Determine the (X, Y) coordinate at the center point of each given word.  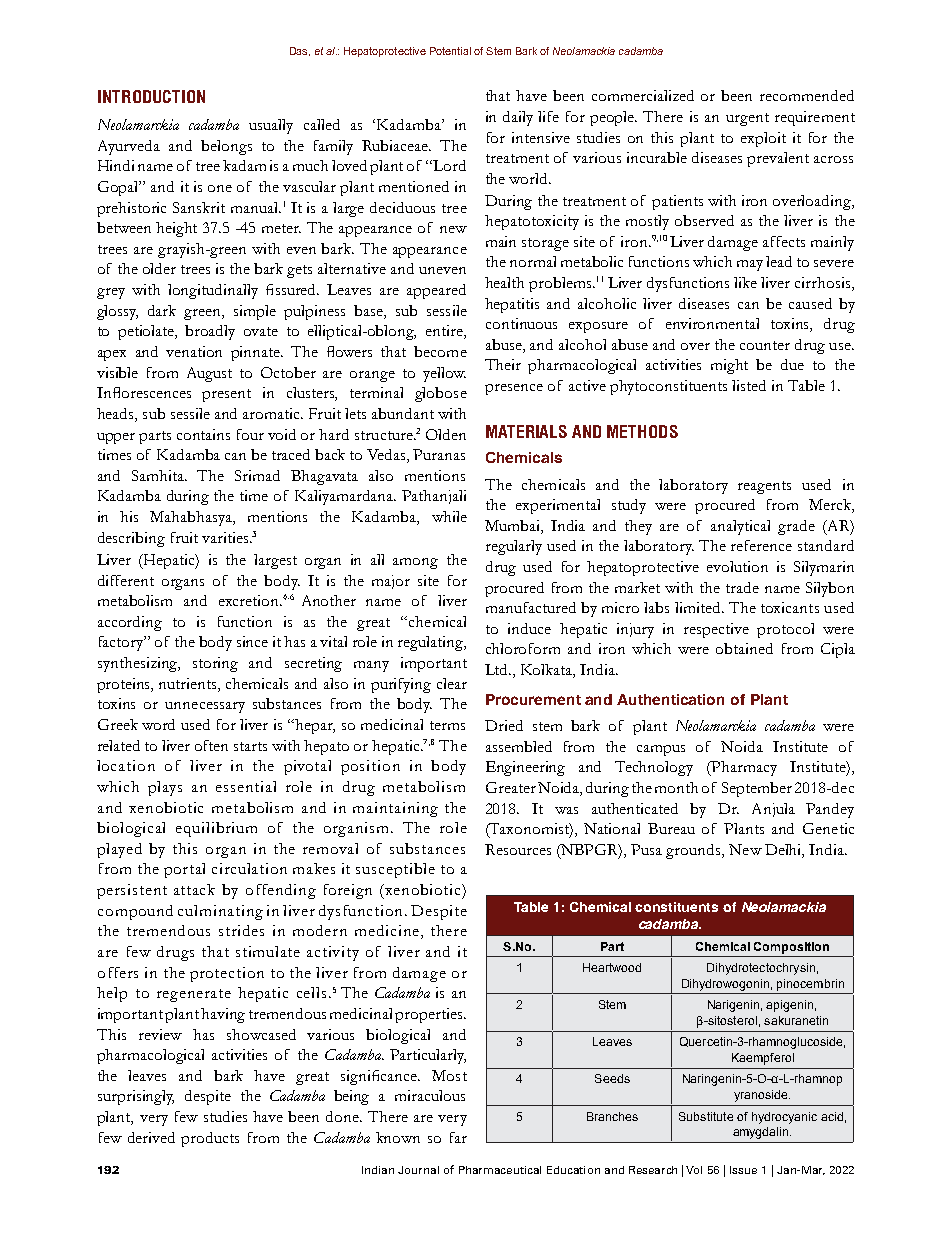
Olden (446, 434)
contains (203, 434)
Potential (450, 51)
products (210, 1139)
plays (165, 788)
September (757, 789)
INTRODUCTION (151, 96)
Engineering (525, 768)
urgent (747, 119)
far (458, 1137)
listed (749, 385)
